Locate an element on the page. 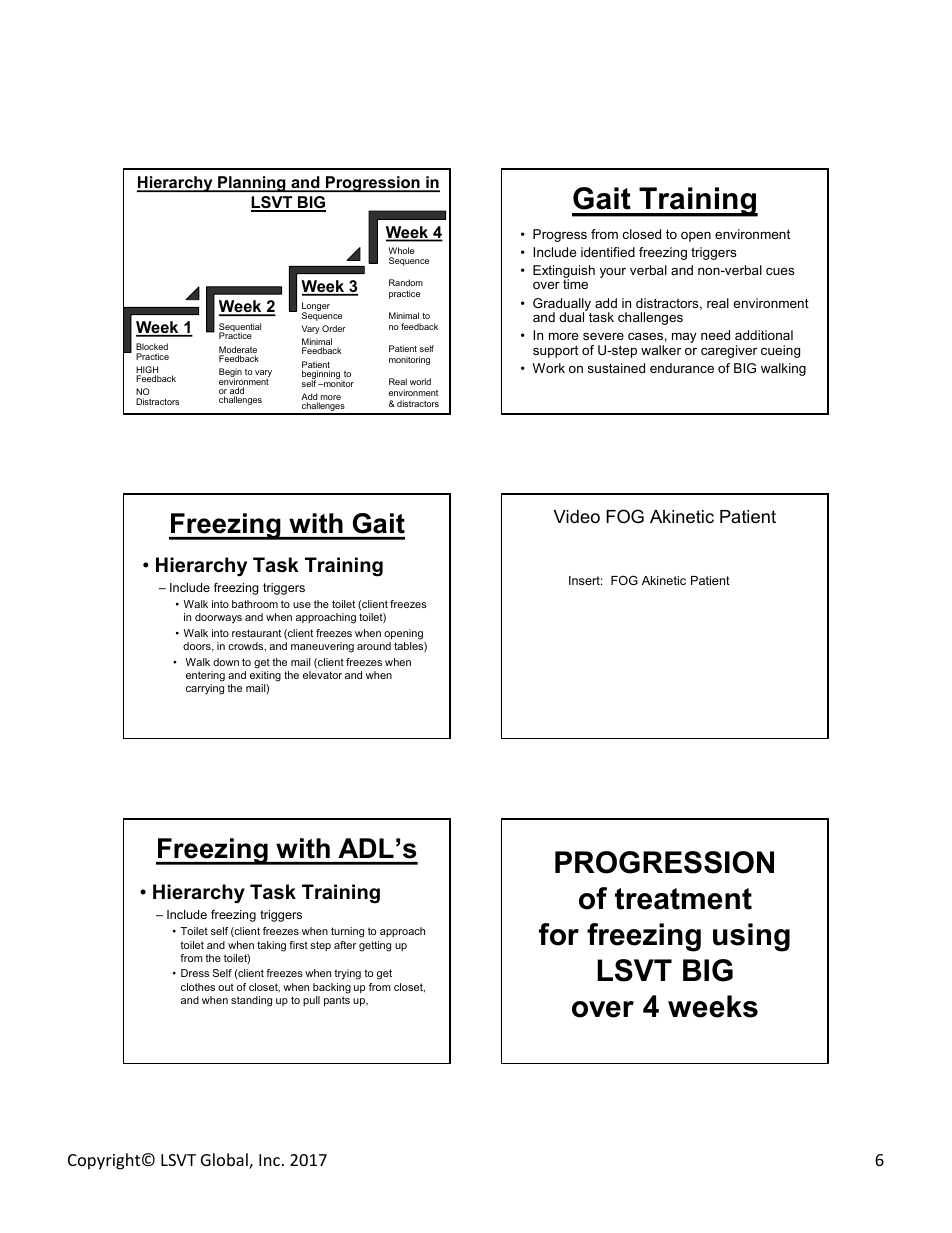 Image resolution: width=952 pixels, height=1233 pixels. Planning is located at coordinates (252, 184).
